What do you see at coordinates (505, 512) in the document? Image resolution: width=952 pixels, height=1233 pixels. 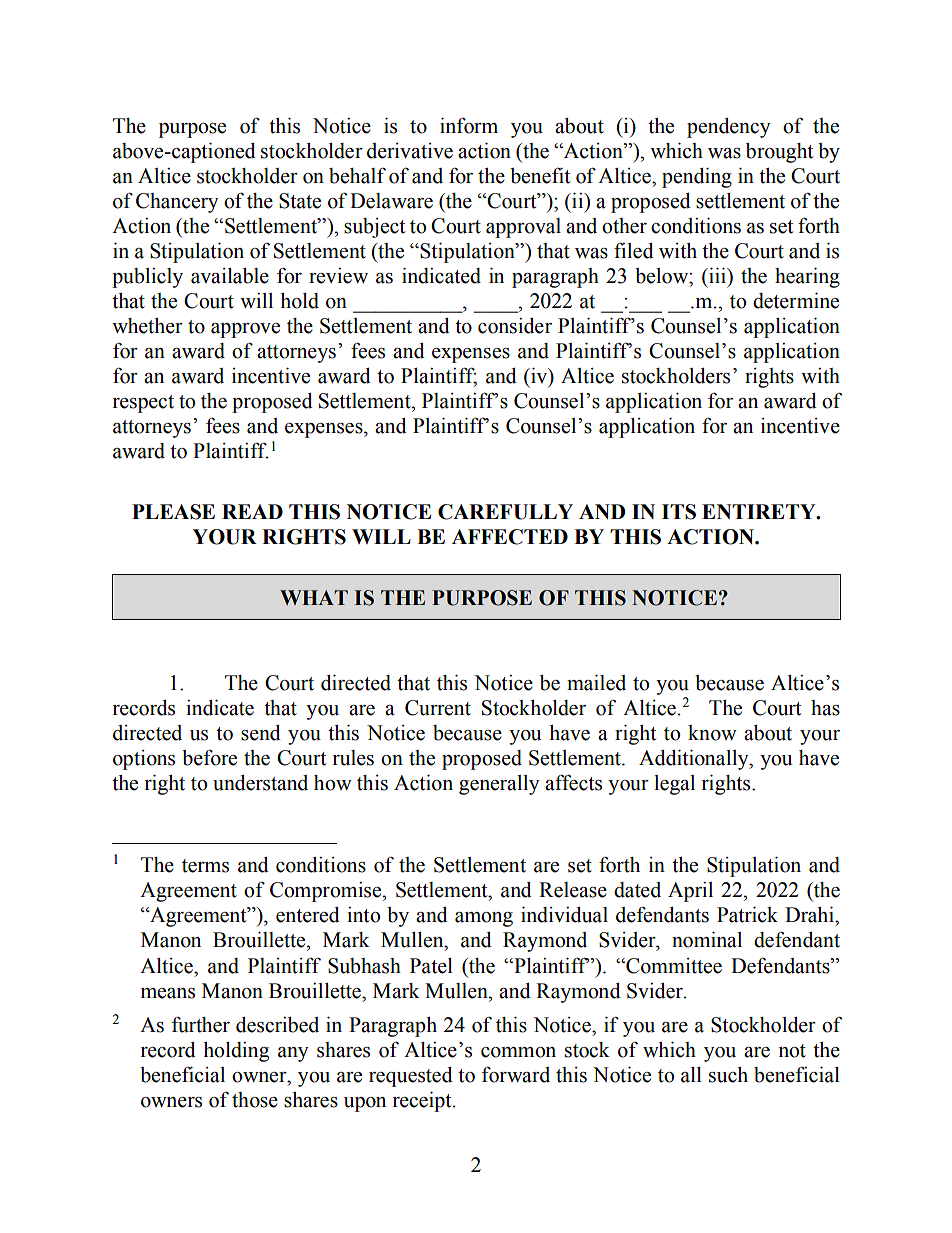 I see `CAREFULLY` at bounding box center [505, 512].
